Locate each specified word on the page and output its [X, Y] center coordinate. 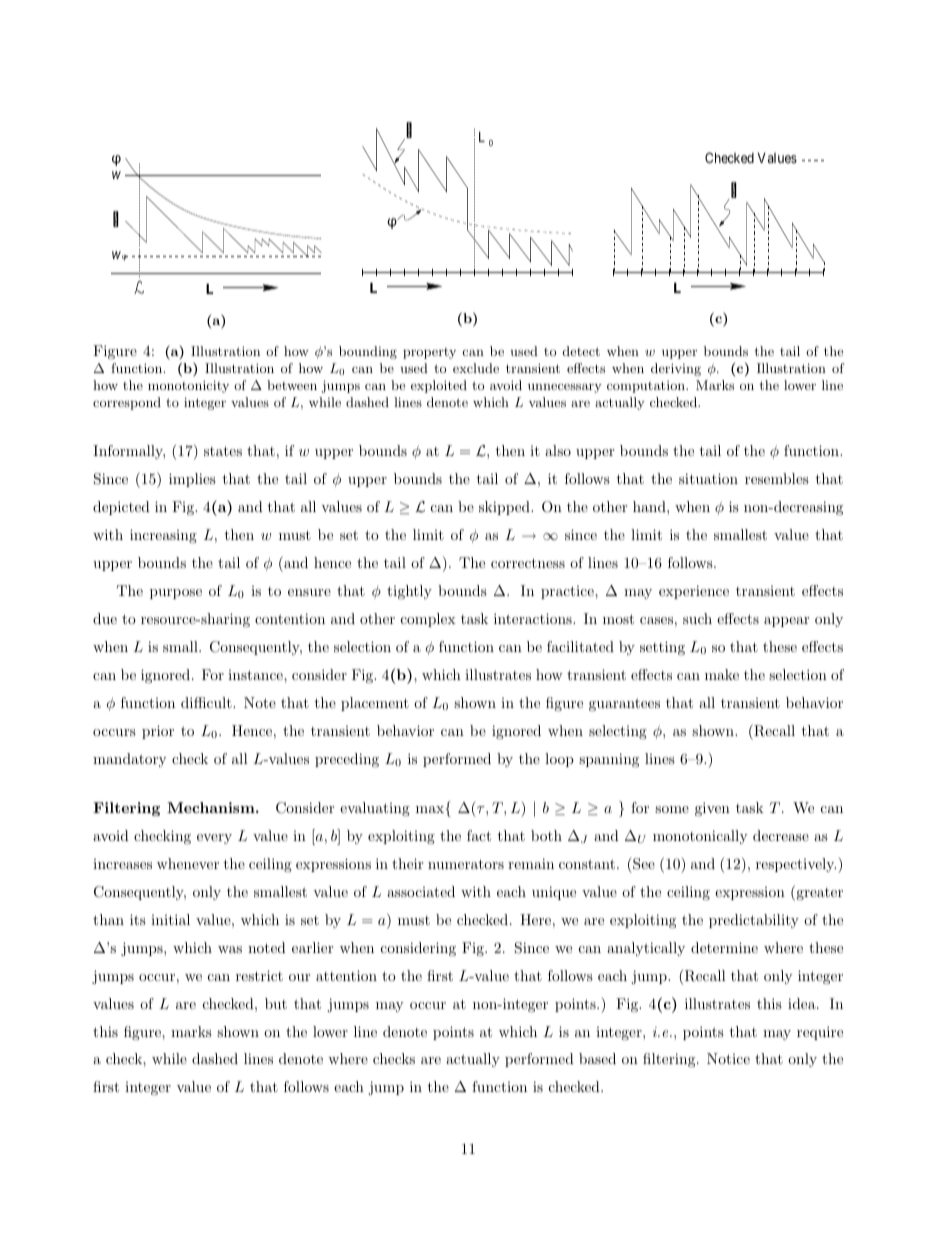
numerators [466, 864]
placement [375, 704]
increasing [163, 536]
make [722, 674]
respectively [796, 865]
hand [650, 506]
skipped [505, 508]
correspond [127, 403]
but [276, 1003]
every [214, 839]
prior [158, 732]
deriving [676, 369]
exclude [476, 368]
